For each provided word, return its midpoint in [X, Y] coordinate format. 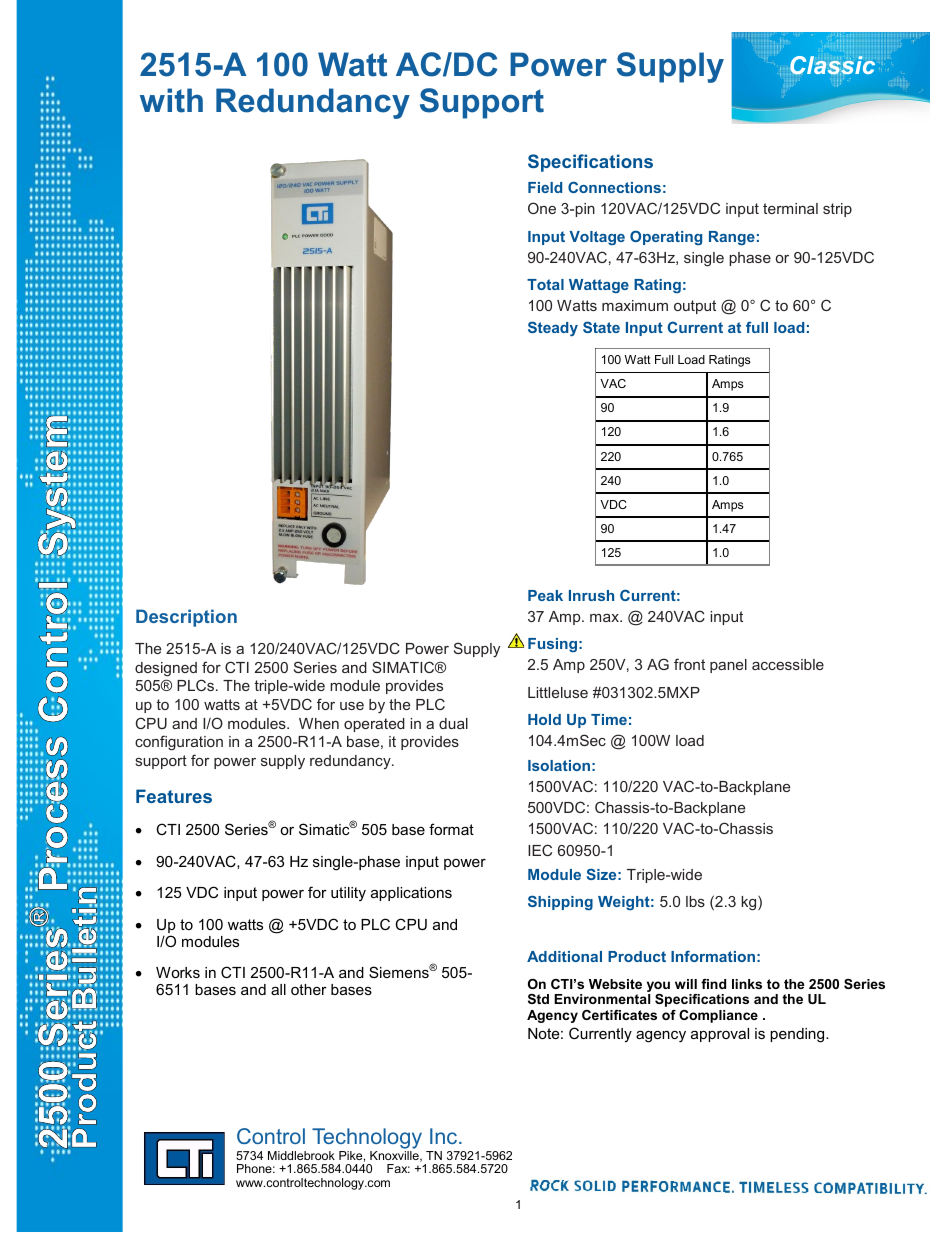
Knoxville [395, 1156]
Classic [832, 65]
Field [545, 187]
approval [720, 1035]
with [171, 100]
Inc [445, 1136]
